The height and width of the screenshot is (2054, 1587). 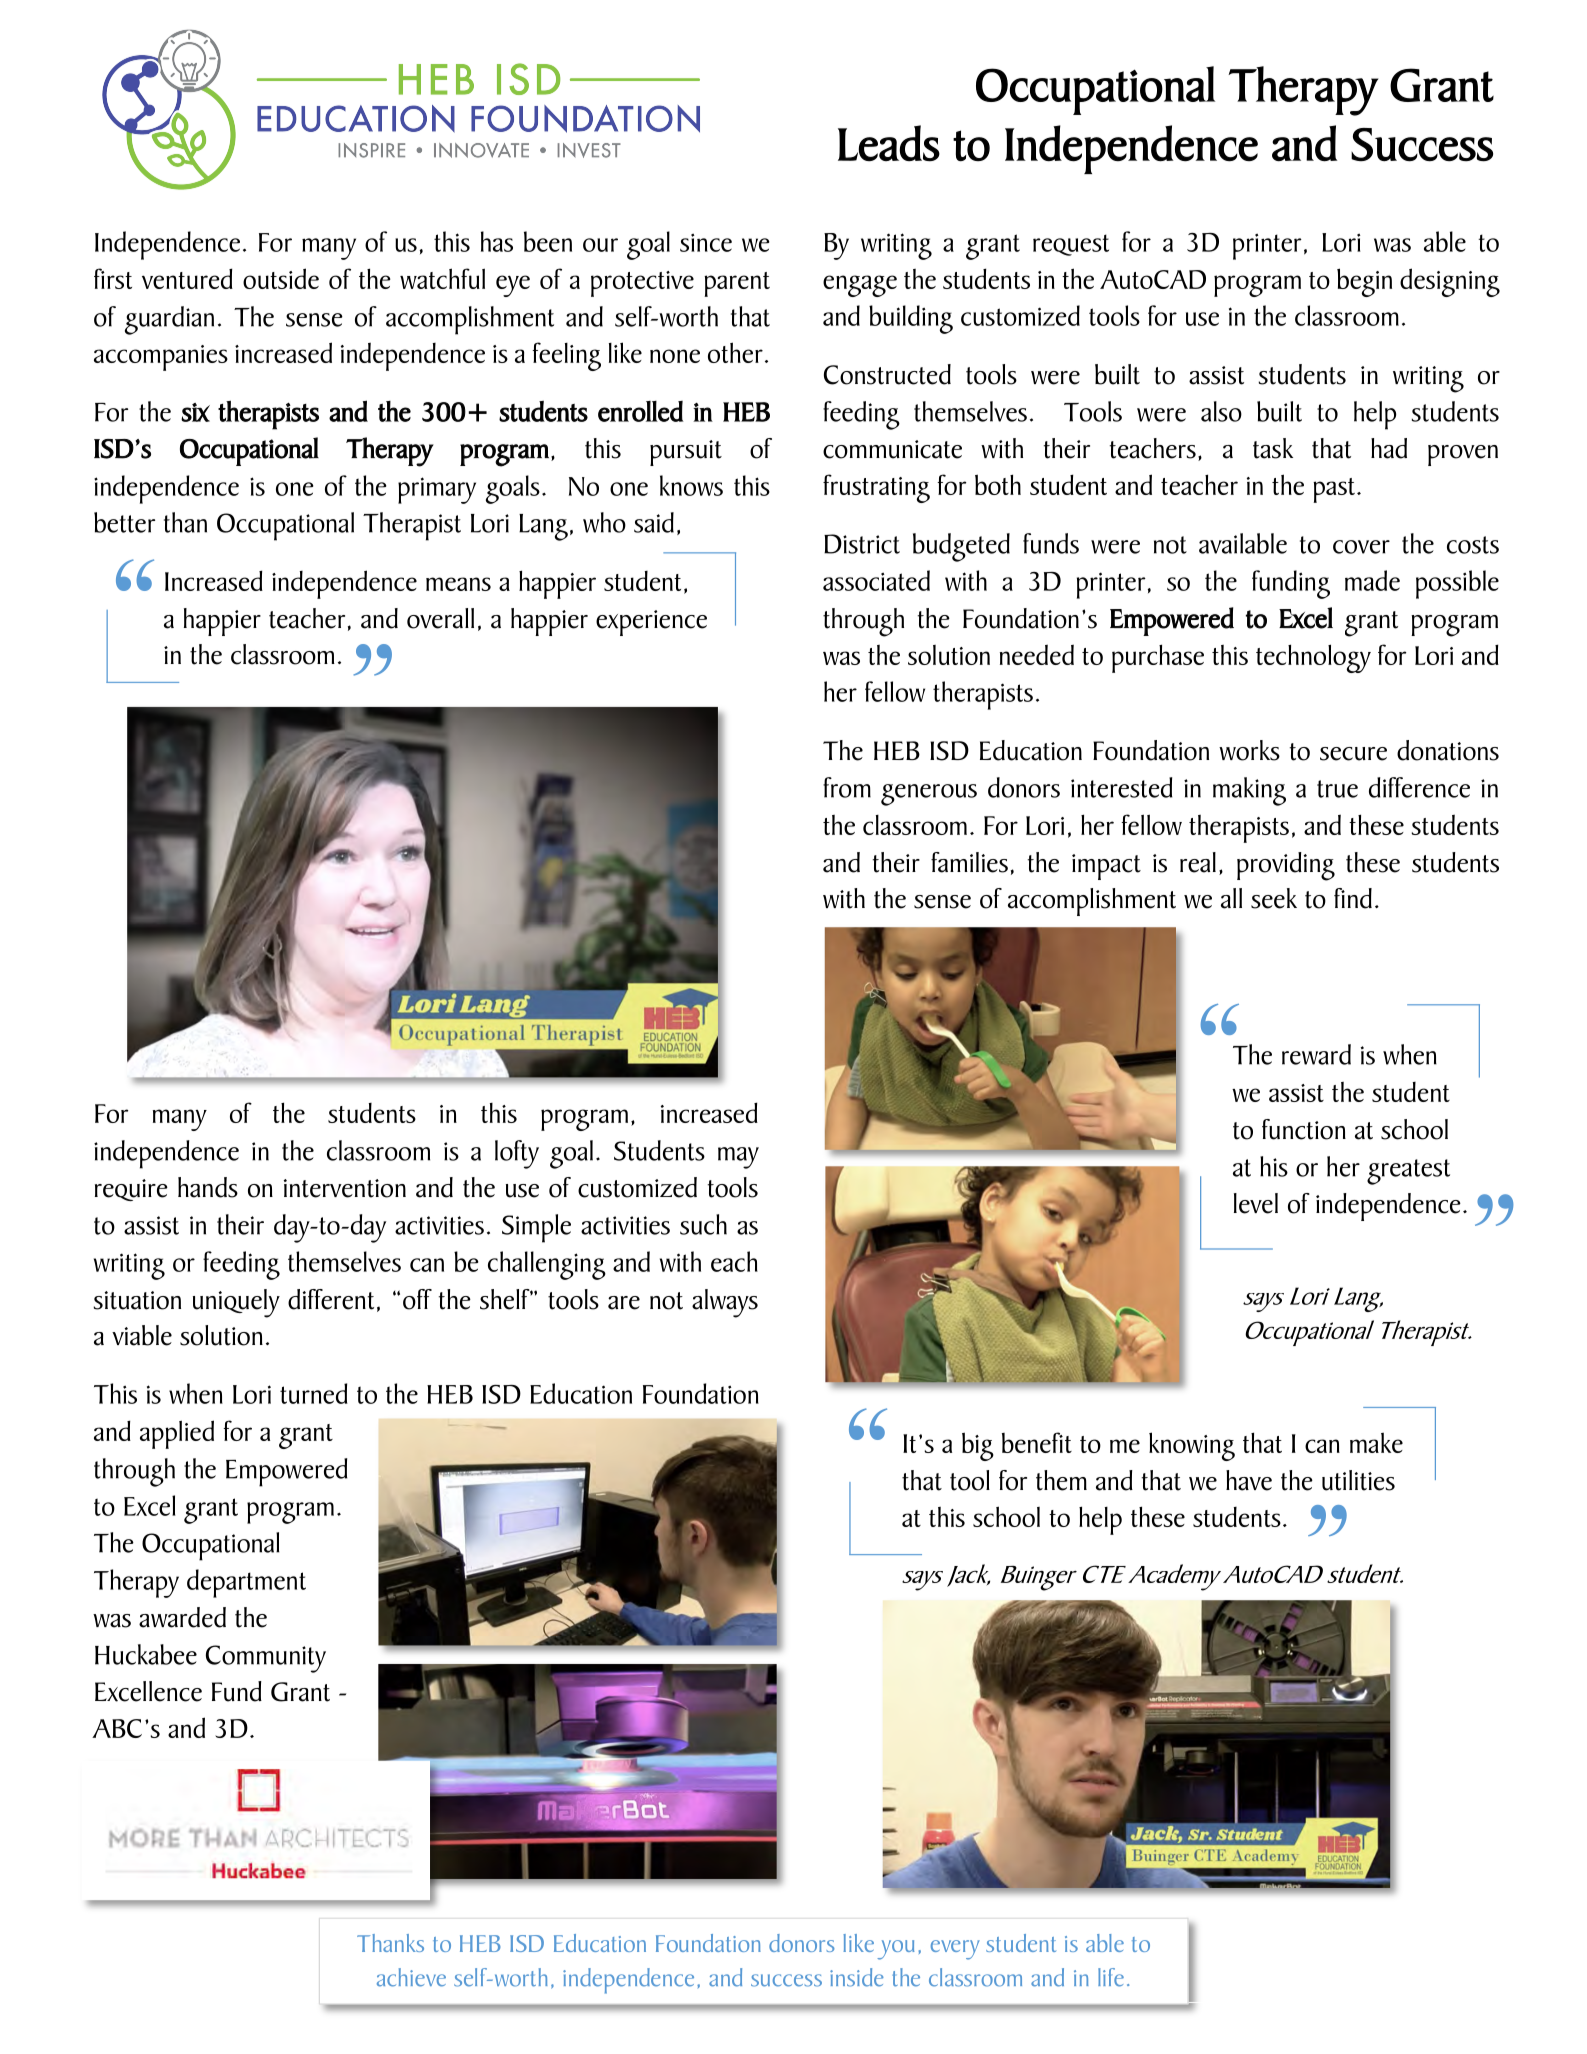 I want to click on begin, so click(x=1364, y=282).
